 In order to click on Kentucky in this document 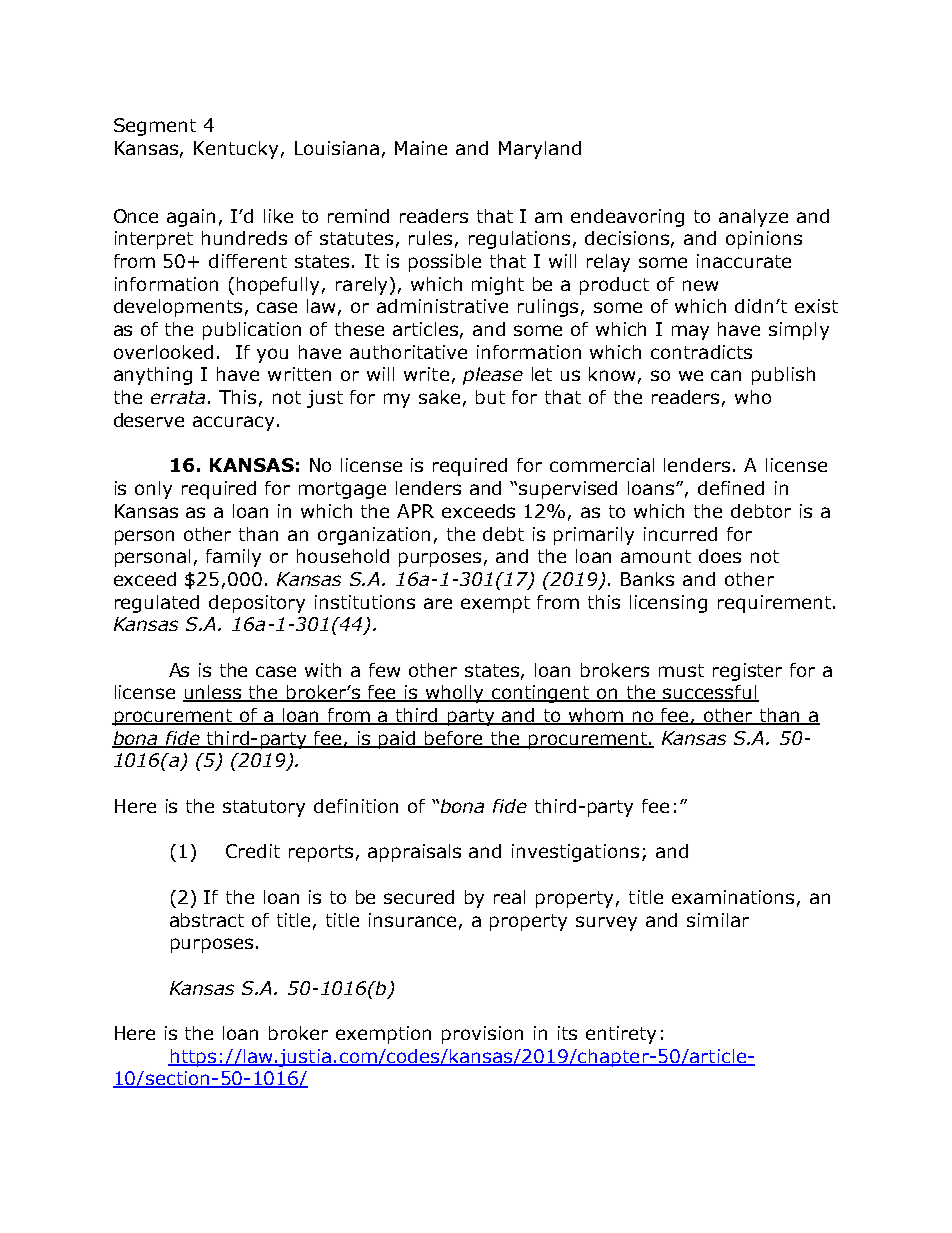, I will do `click(236, 150)`.
